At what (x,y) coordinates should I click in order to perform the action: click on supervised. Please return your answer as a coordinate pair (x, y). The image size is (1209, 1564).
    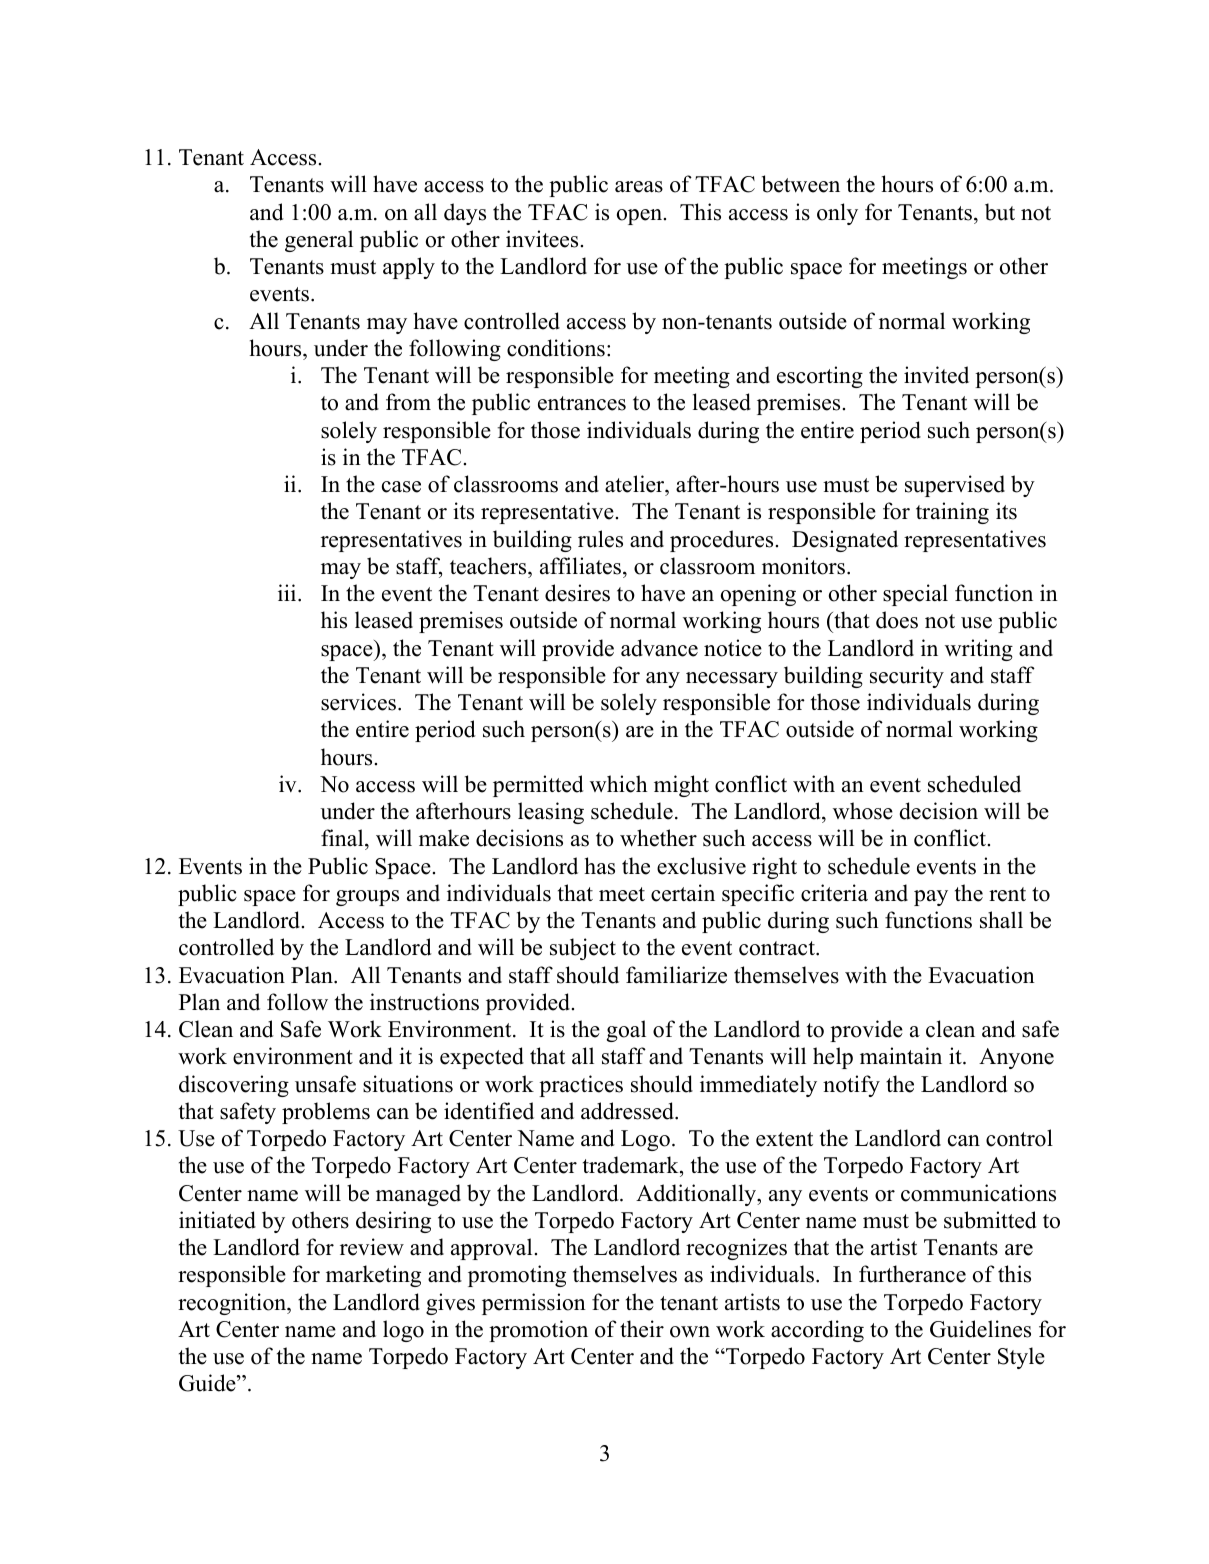
    Looking at the image, I should click on (955, 486).
